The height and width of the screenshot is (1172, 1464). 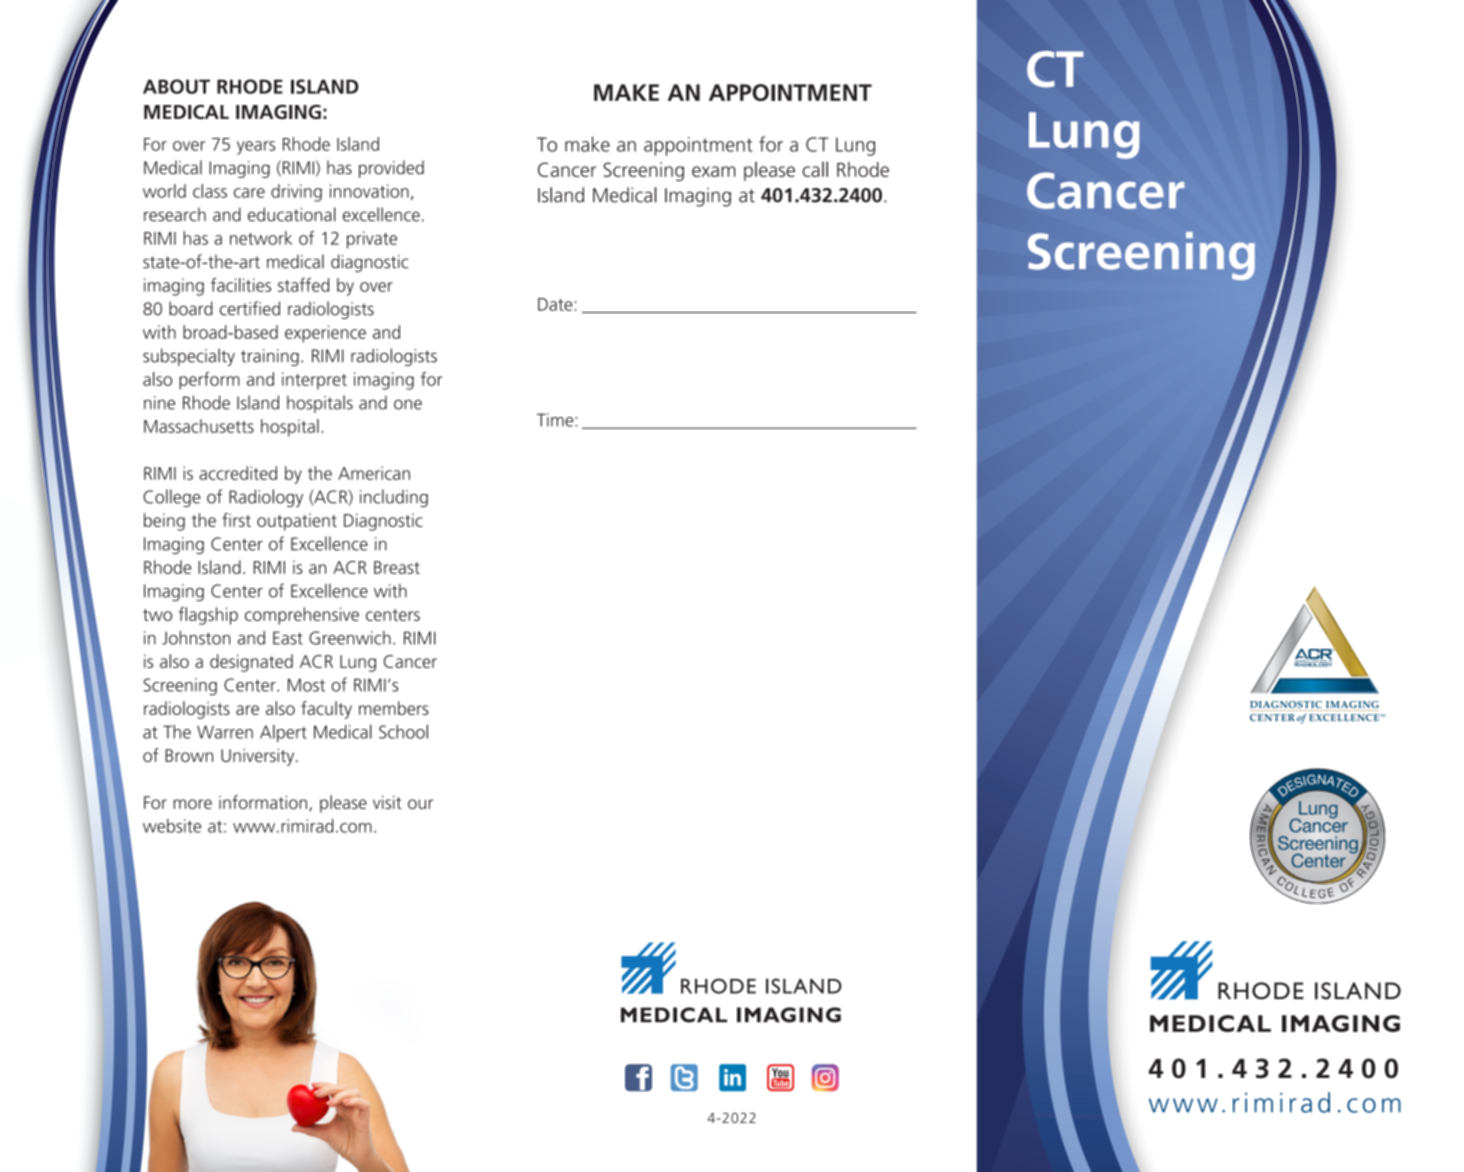 What do you see at coordinates (387, 802) in the screenshot?
I see `visit` at bounding box center [387, 802].
